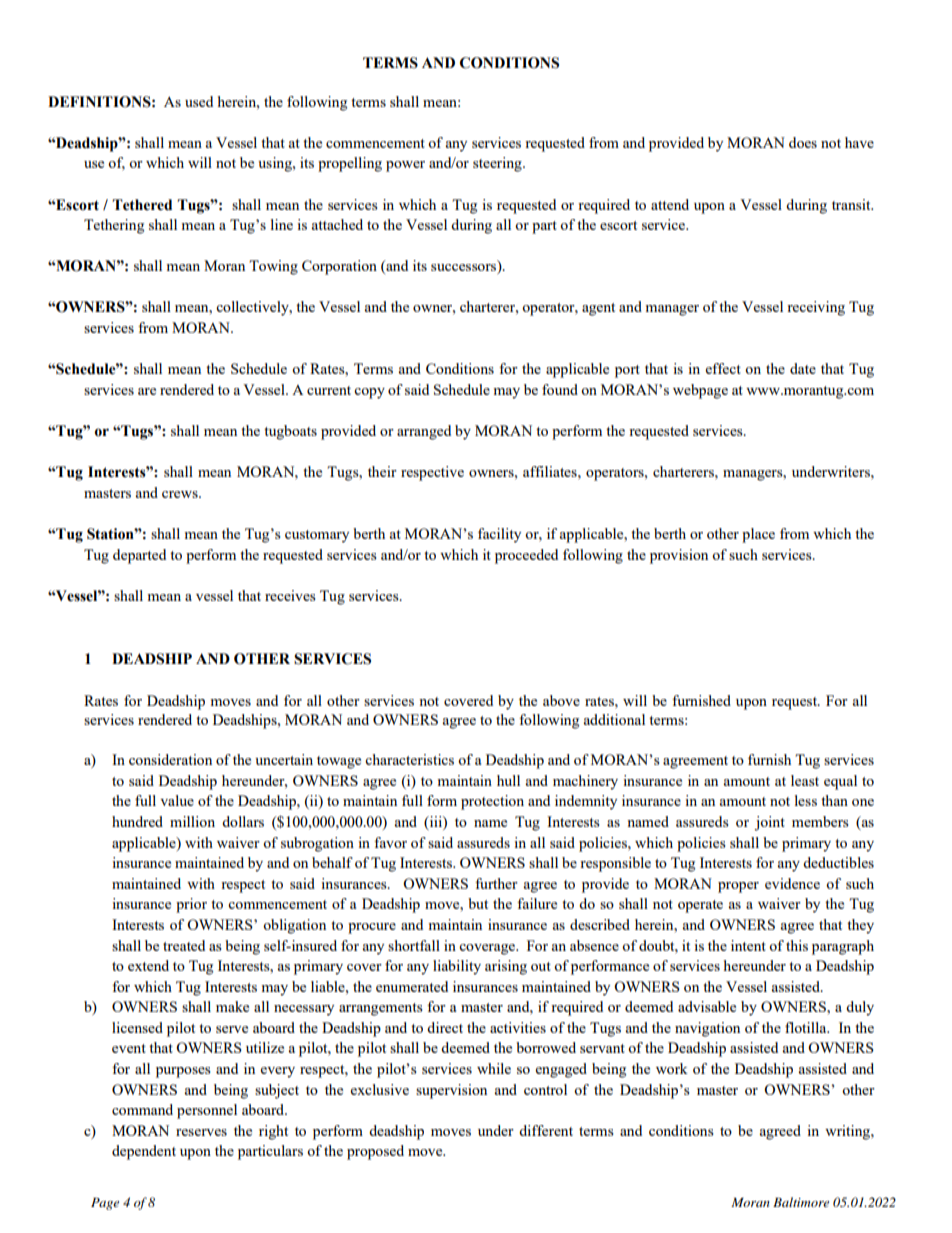 Image resolution: width=952 pixels, height=1233 pixels. What do you see at coordinates (498, 164) in the screenshot?
I see `steering` at bounding box center [498, 164].
